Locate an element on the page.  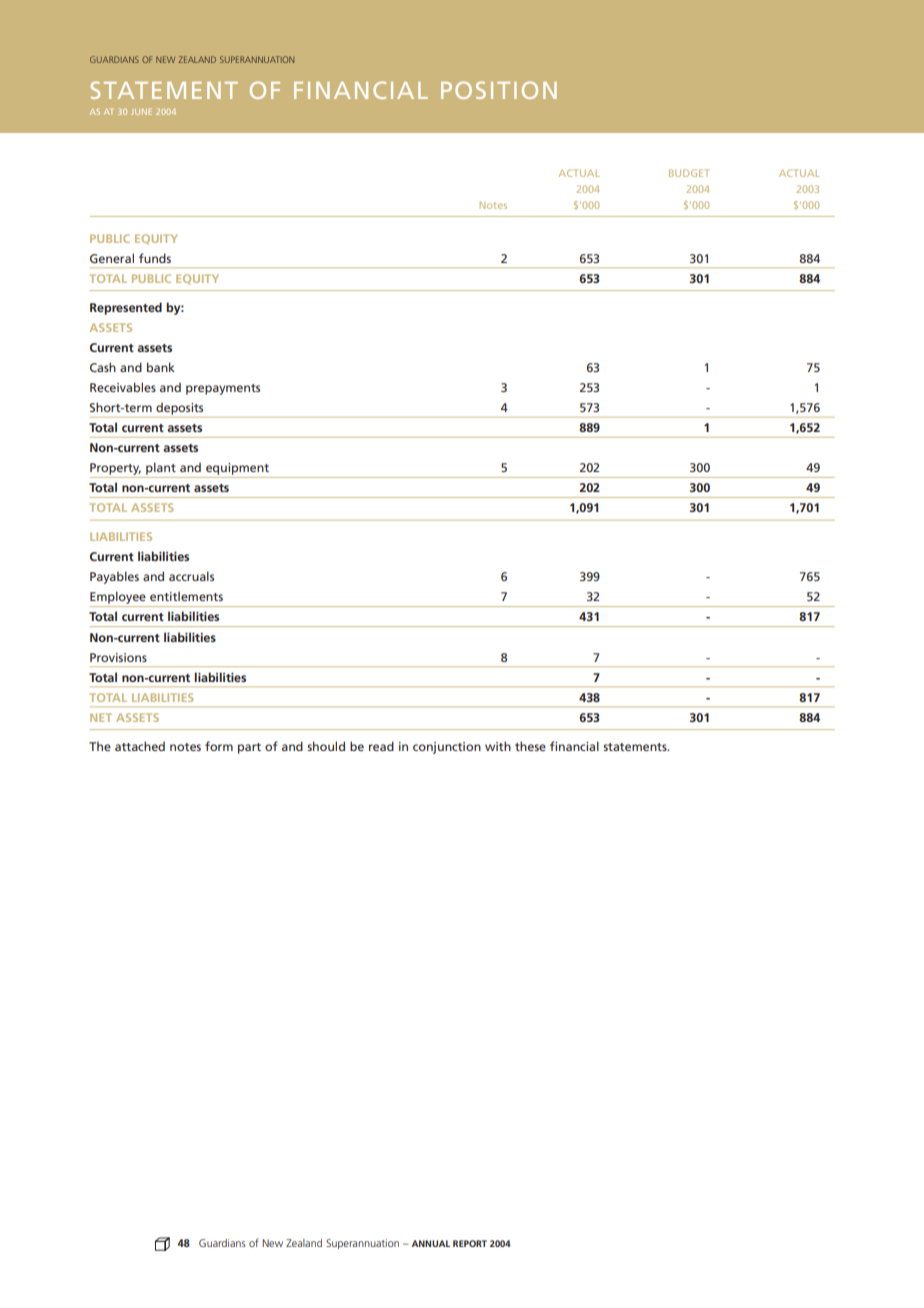
ANNUAL is located at coordinates (431, 1243).
